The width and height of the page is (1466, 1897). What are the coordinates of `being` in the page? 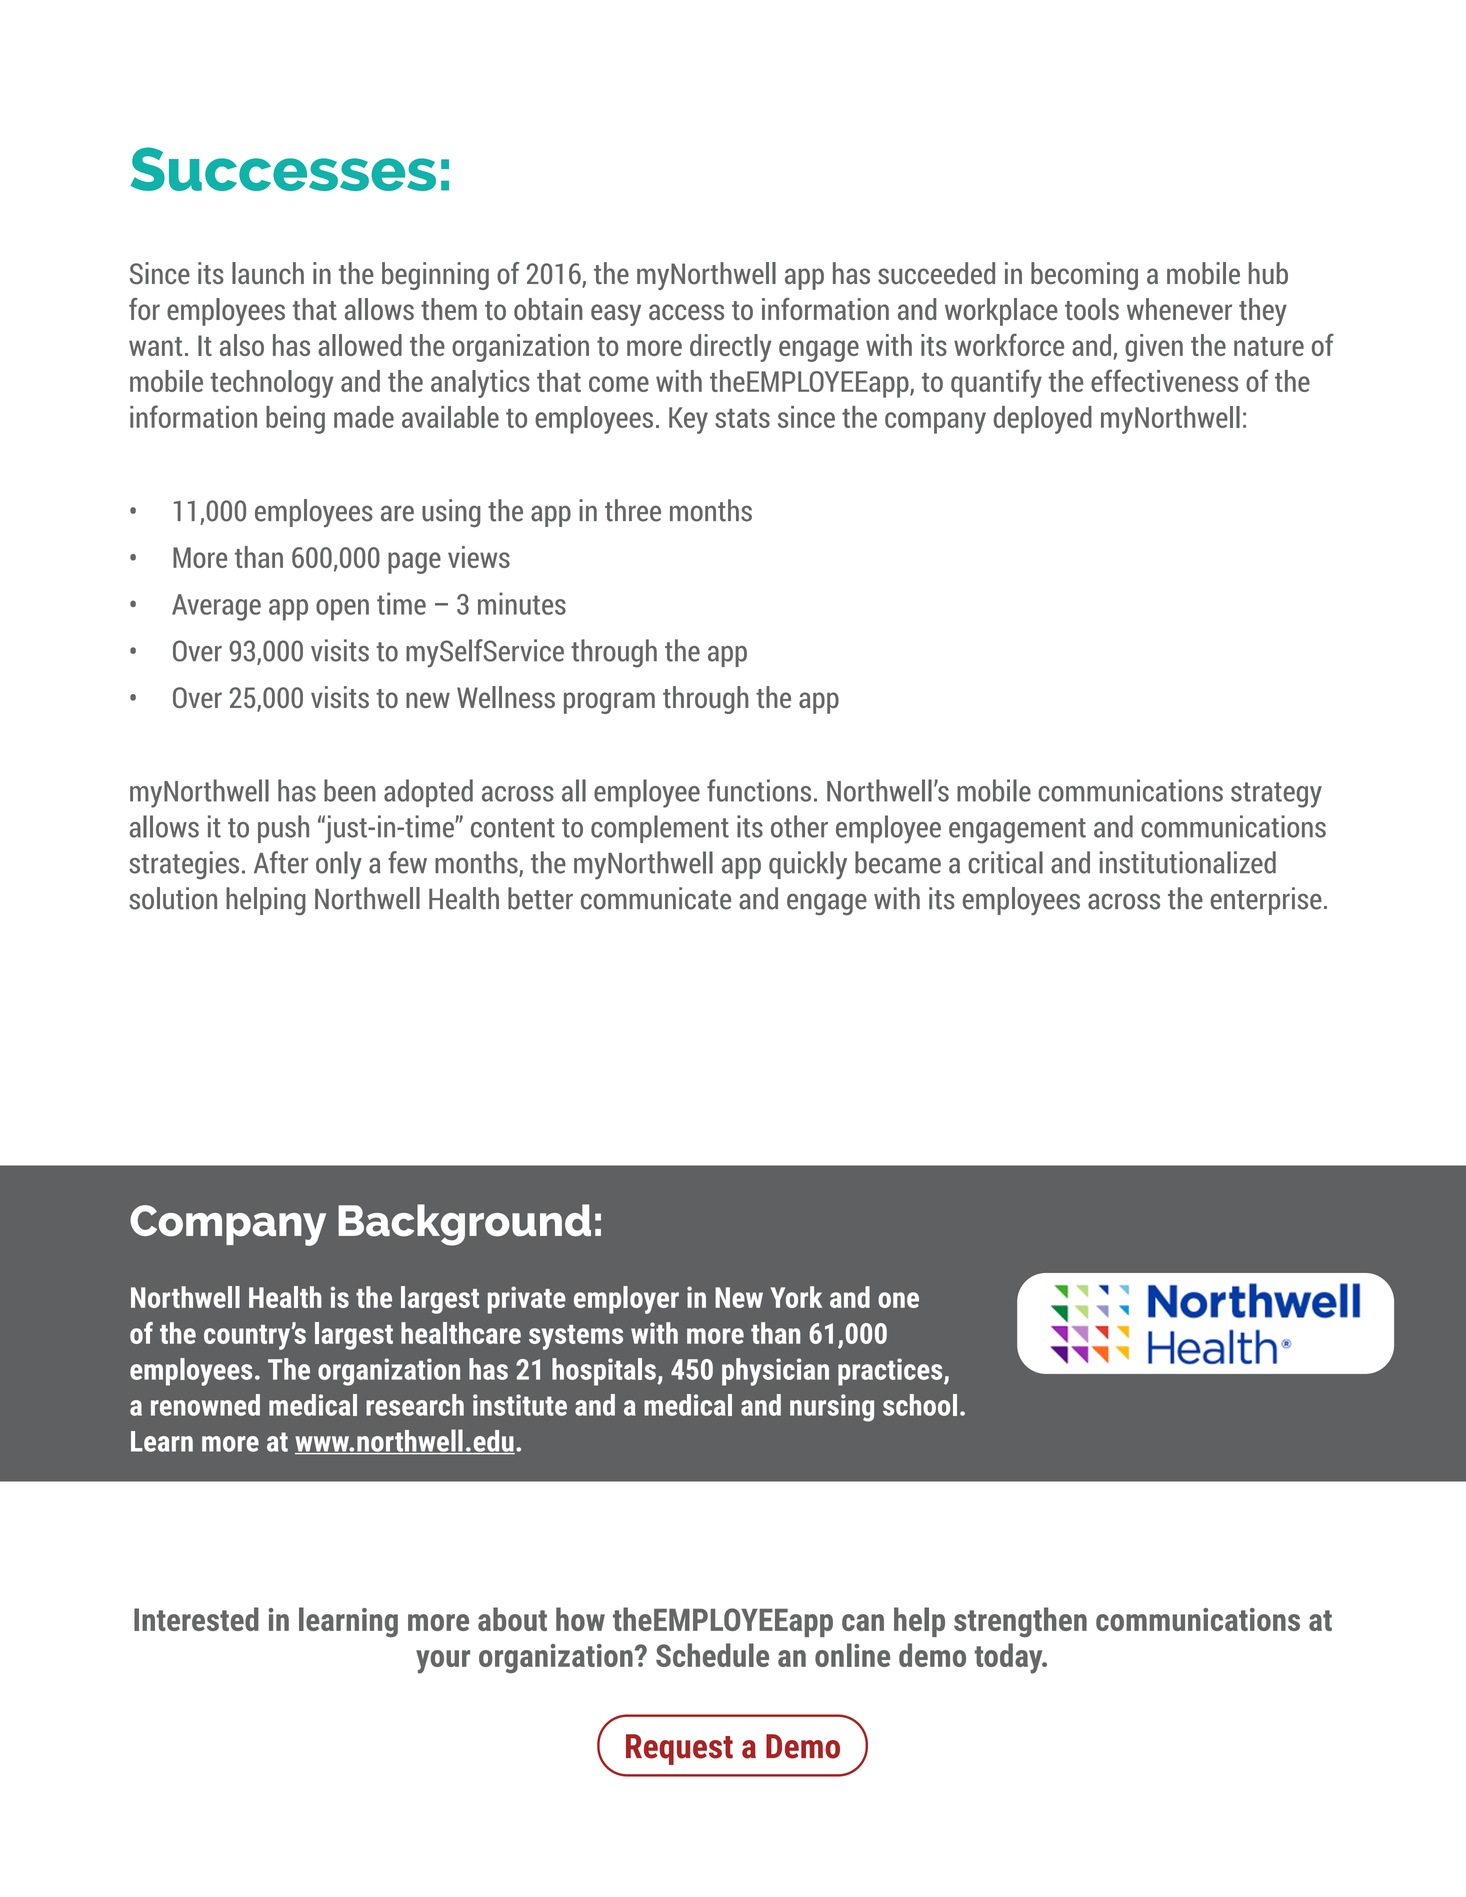 It's located at (295, 420).
